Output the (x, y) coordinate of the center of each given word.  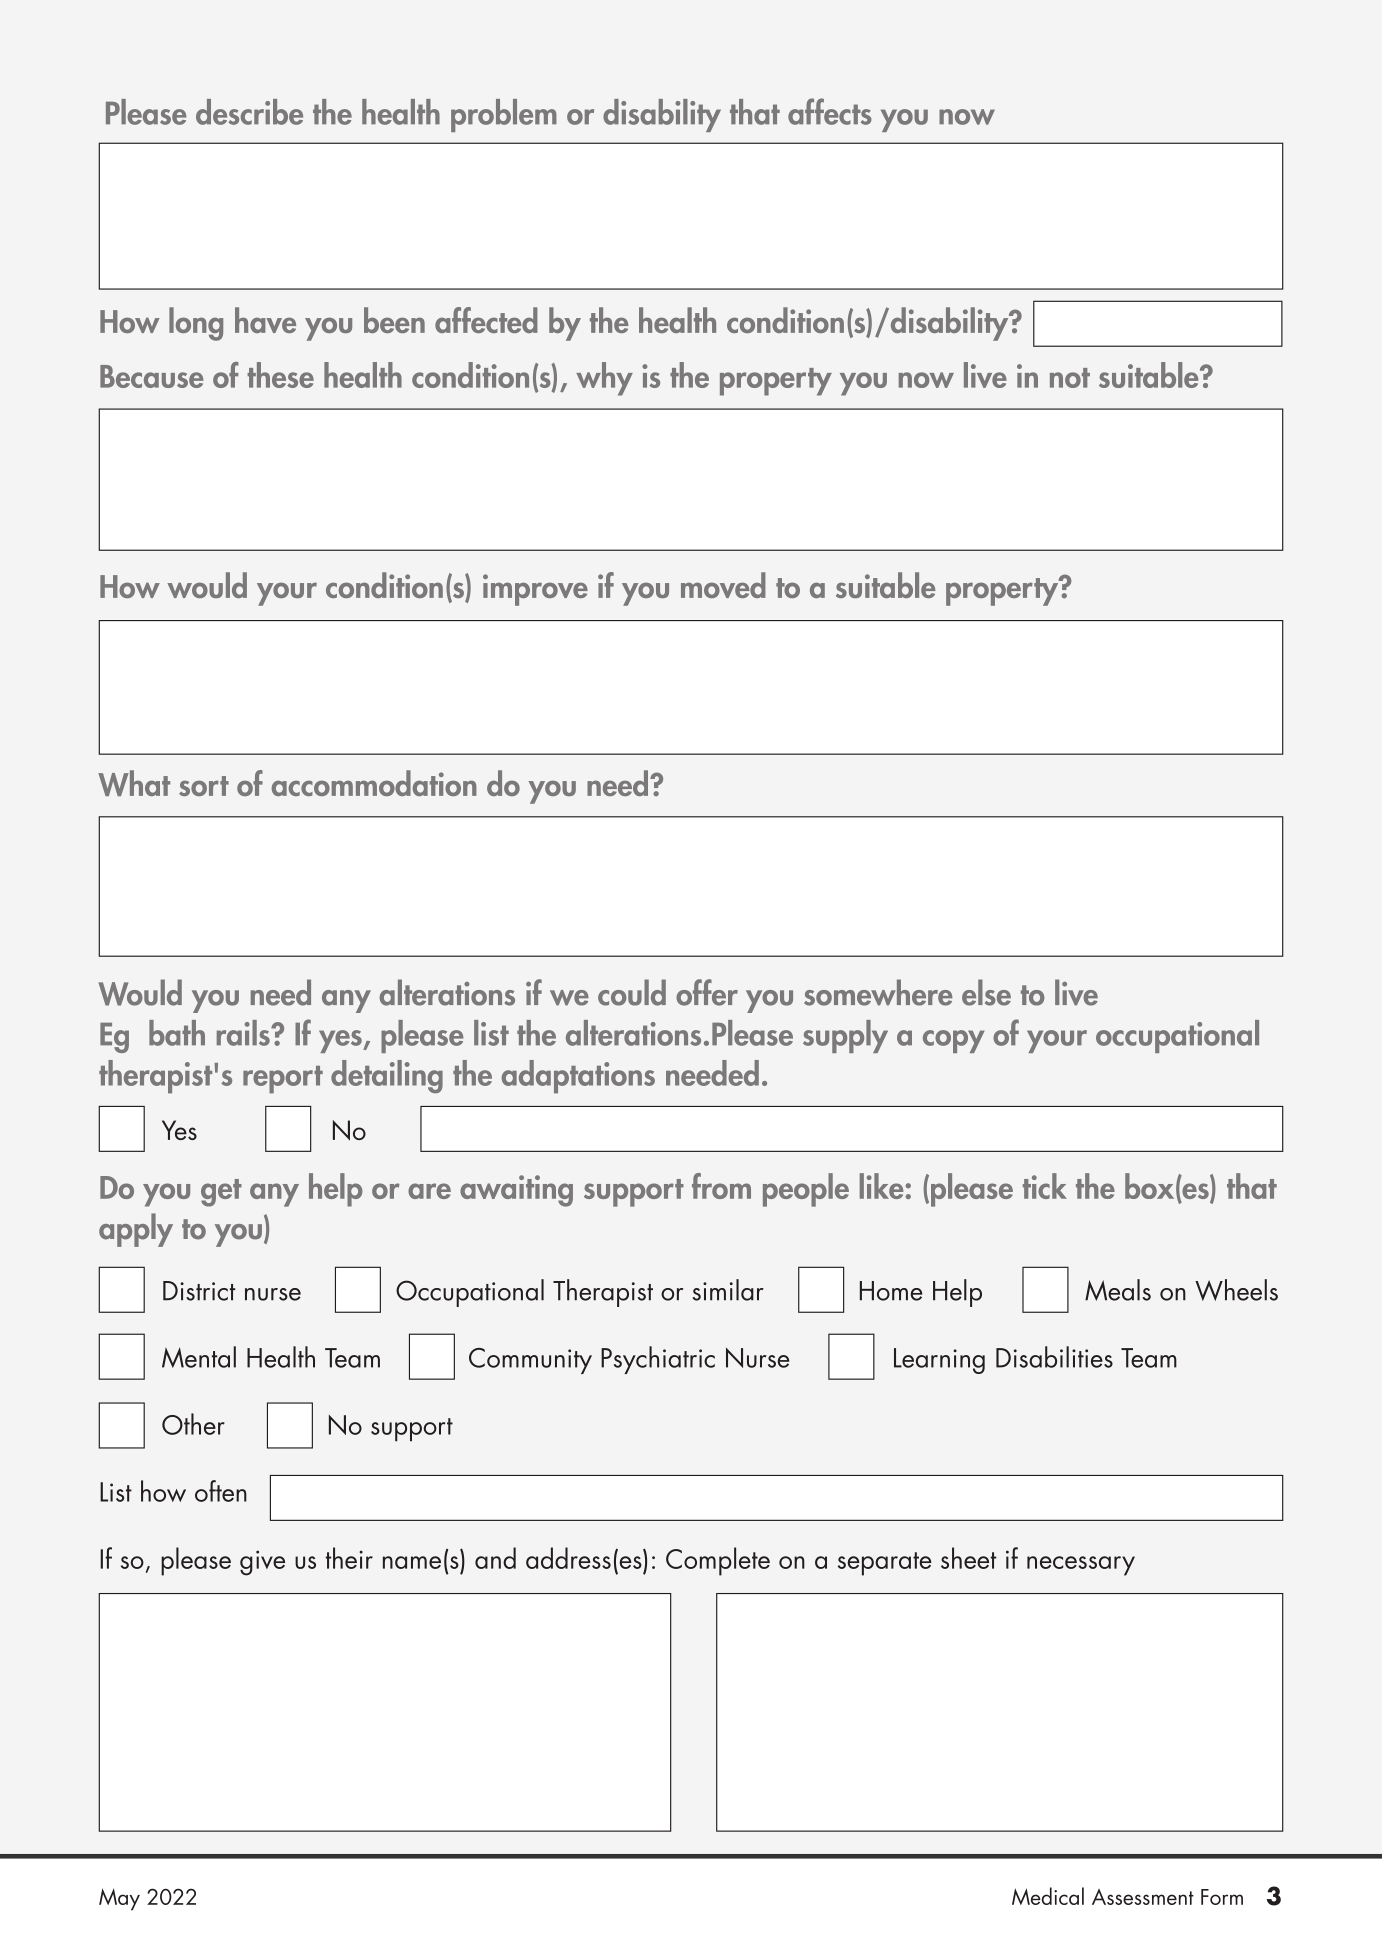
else (986, 992)
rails (244, 1033)
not (1070, 378)
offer (707, 992)
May (119, 1899)
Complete (718, 1561)
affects (830, 111)
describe (249, 112)
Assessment (1143, 1897)
